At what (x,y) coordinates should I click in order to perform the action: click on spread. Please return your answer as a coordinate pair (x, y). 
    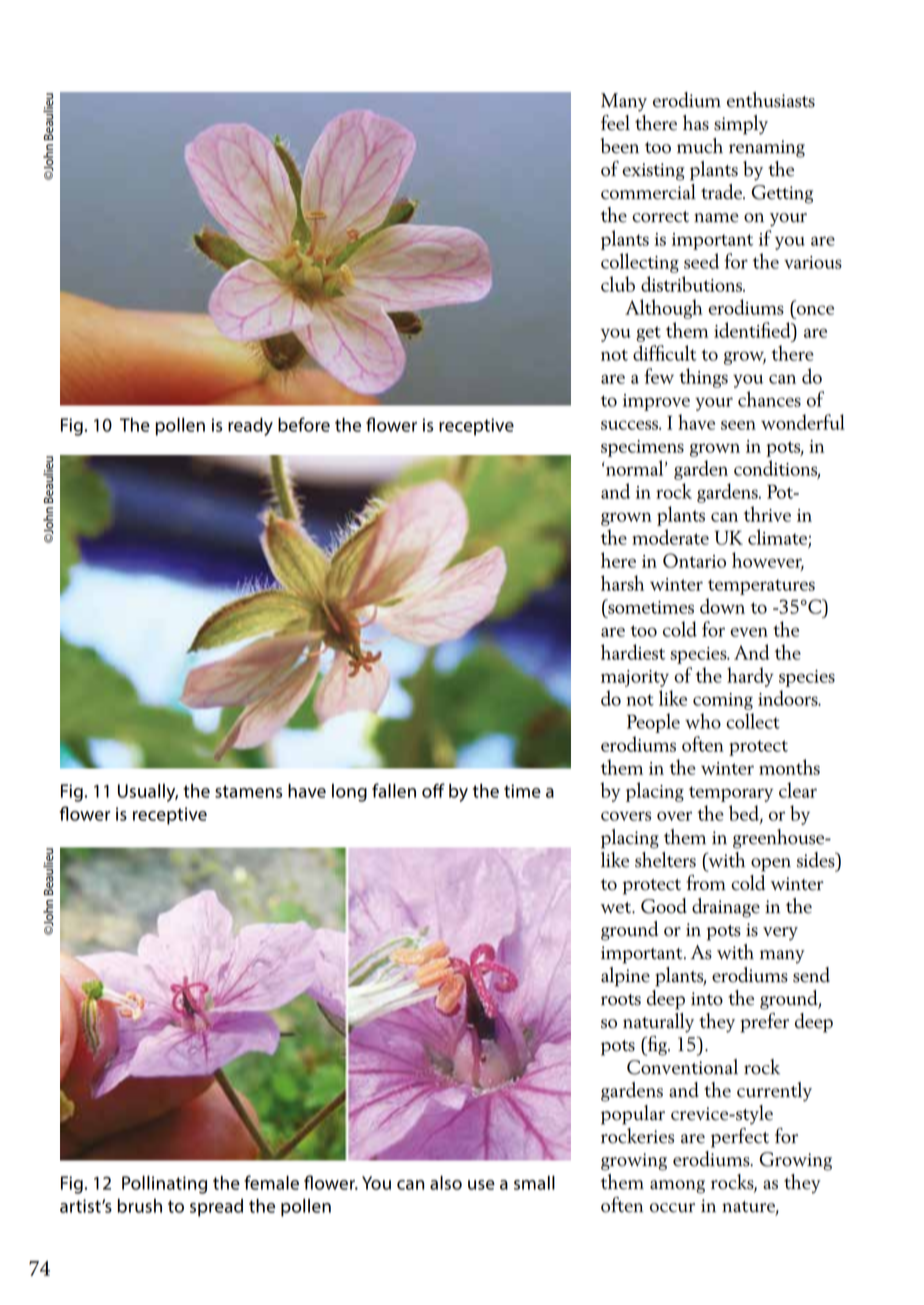
    Looking at the image, I should click on (216, 1208).
